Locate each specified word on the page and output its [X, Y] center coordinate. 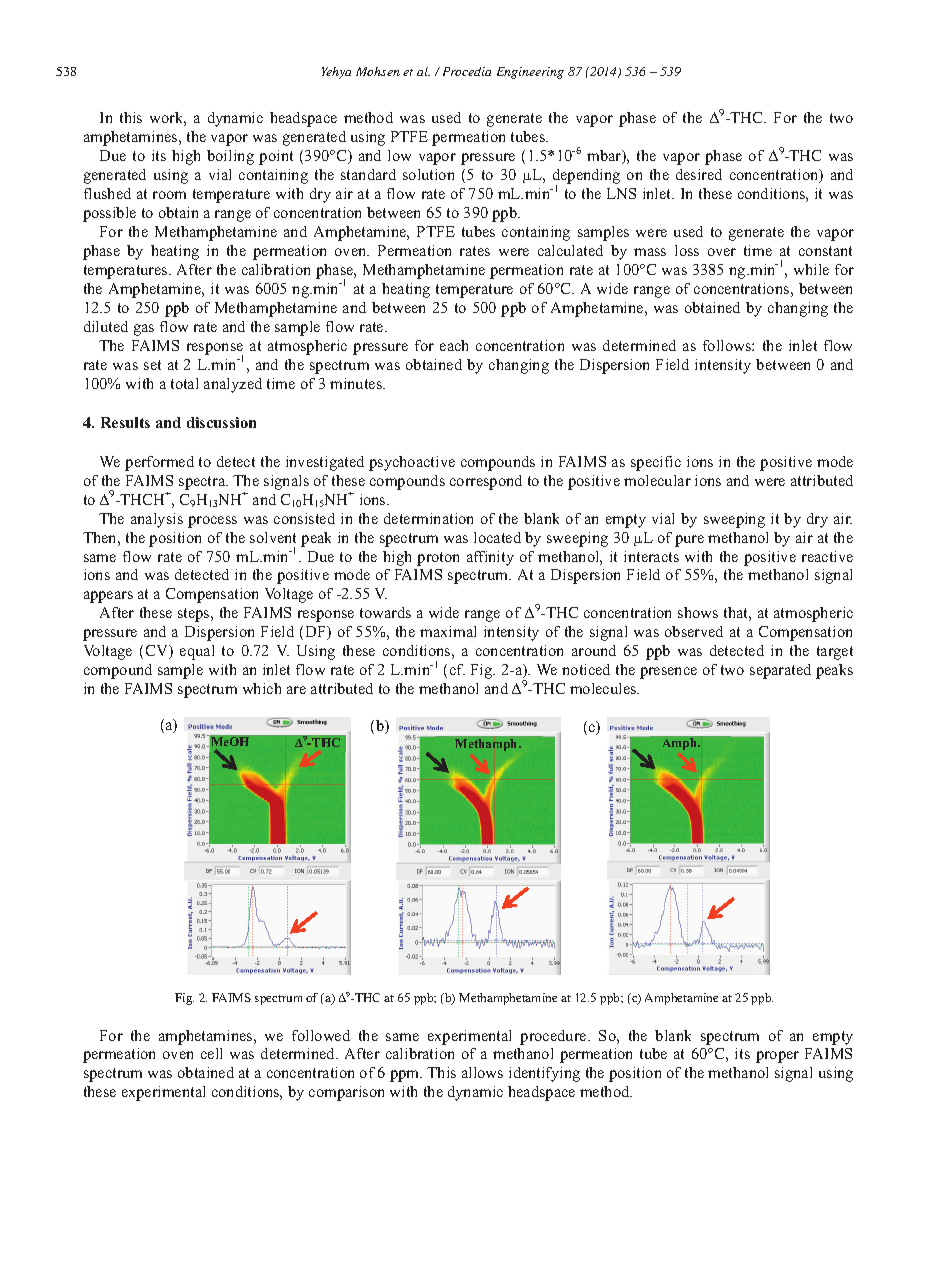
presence [668, 673]
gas [144, 330]
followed [321, 1035]
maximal [448, 631]
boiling [230, 157]
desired [699, 174]
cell [211, 1053]
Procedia [467, 71]
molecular [657, 480]
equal [197, 652]
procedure [554, 1037]
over [722, 252]
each [454, 345]
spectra [203, 483]
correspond [486, 482]
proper [777, 1057]
